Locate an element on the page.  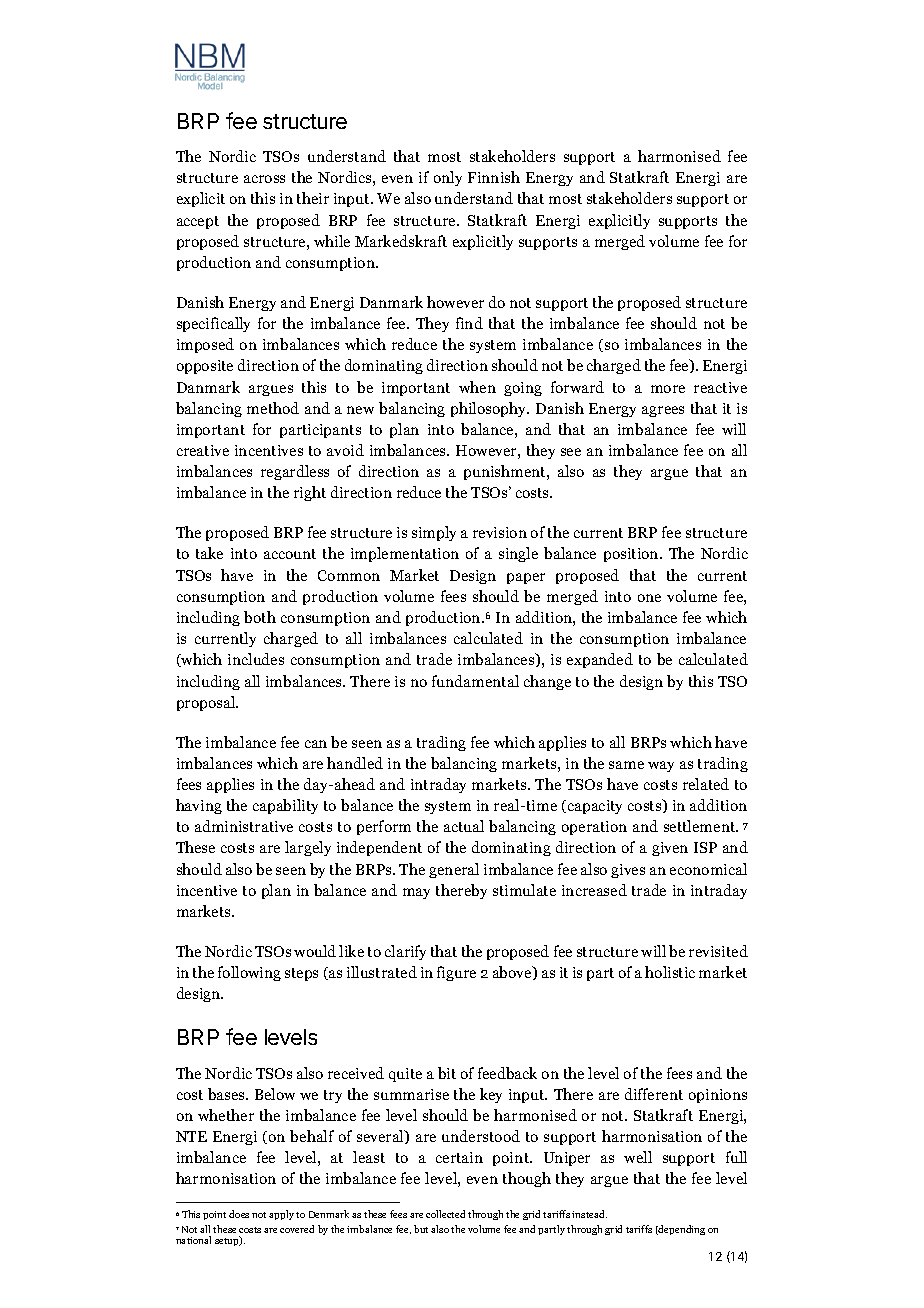
across is located at coordinates (264, 179).
